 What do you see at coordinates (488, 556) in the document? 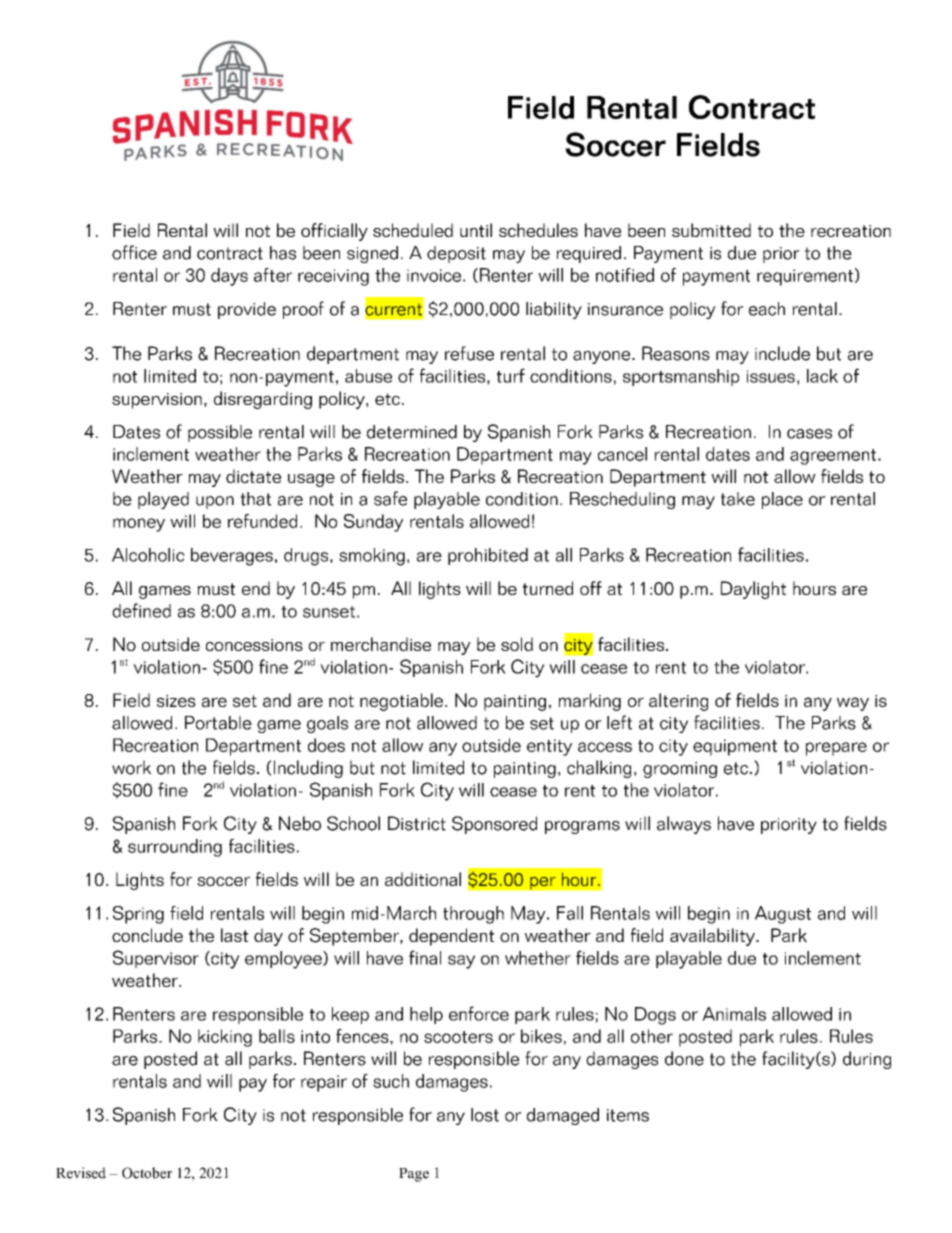
I see `prohibited` at bounding box center [488, 556].
